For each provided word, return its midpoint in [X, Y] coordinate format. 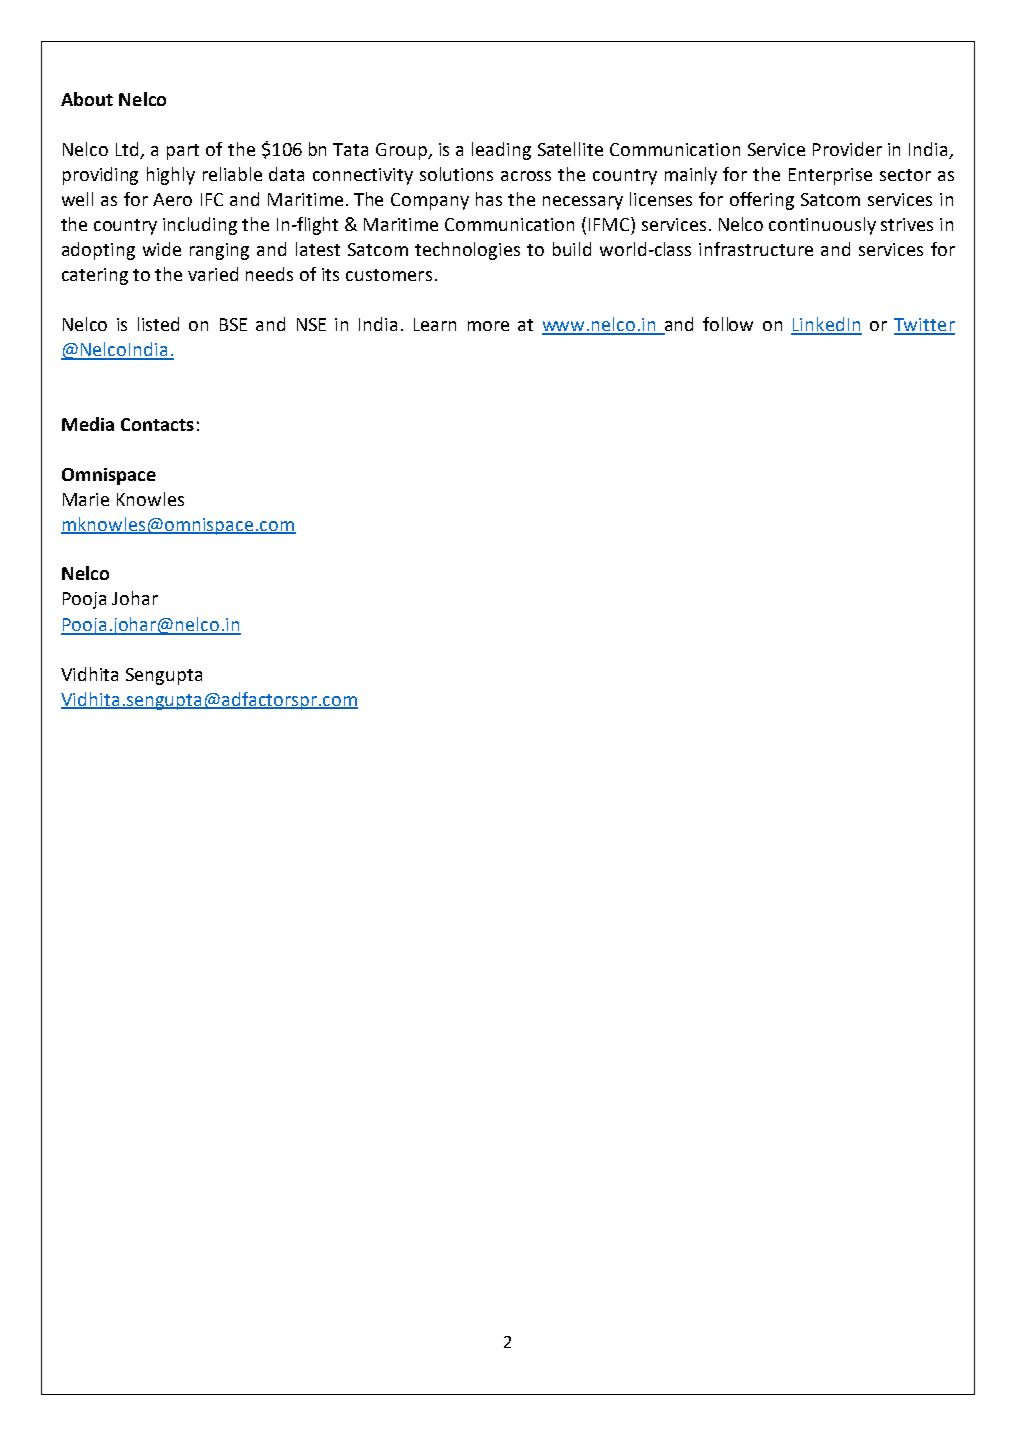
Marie [86, 499]
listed [158, 324]
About [87, 99]
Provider [847, 149]
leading [501, 151]
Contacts [157, 424]
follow [728, 324]
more [488, 326]
